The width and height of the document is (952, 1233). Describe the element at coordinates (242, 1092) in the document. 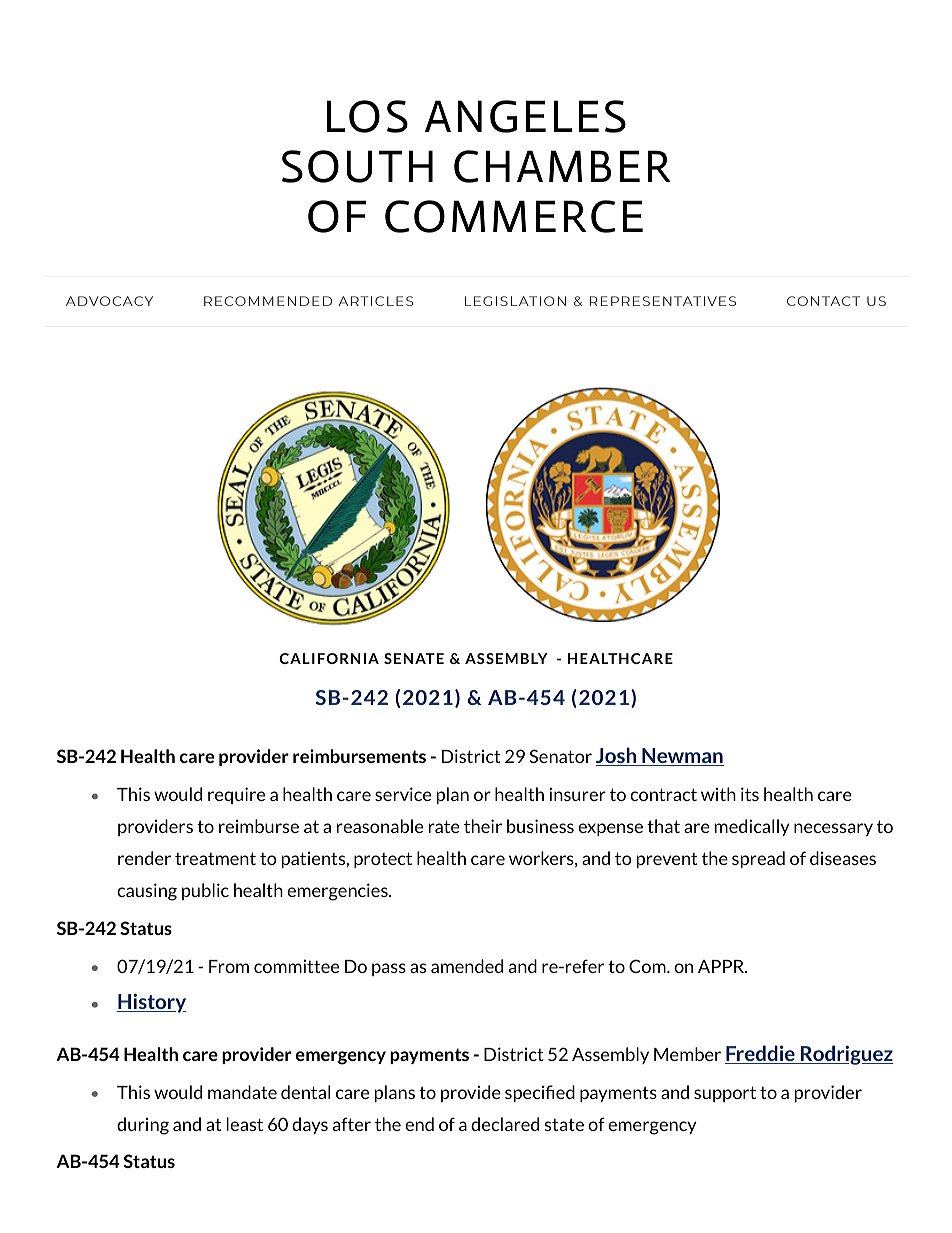

I see `mandate` at that location.
